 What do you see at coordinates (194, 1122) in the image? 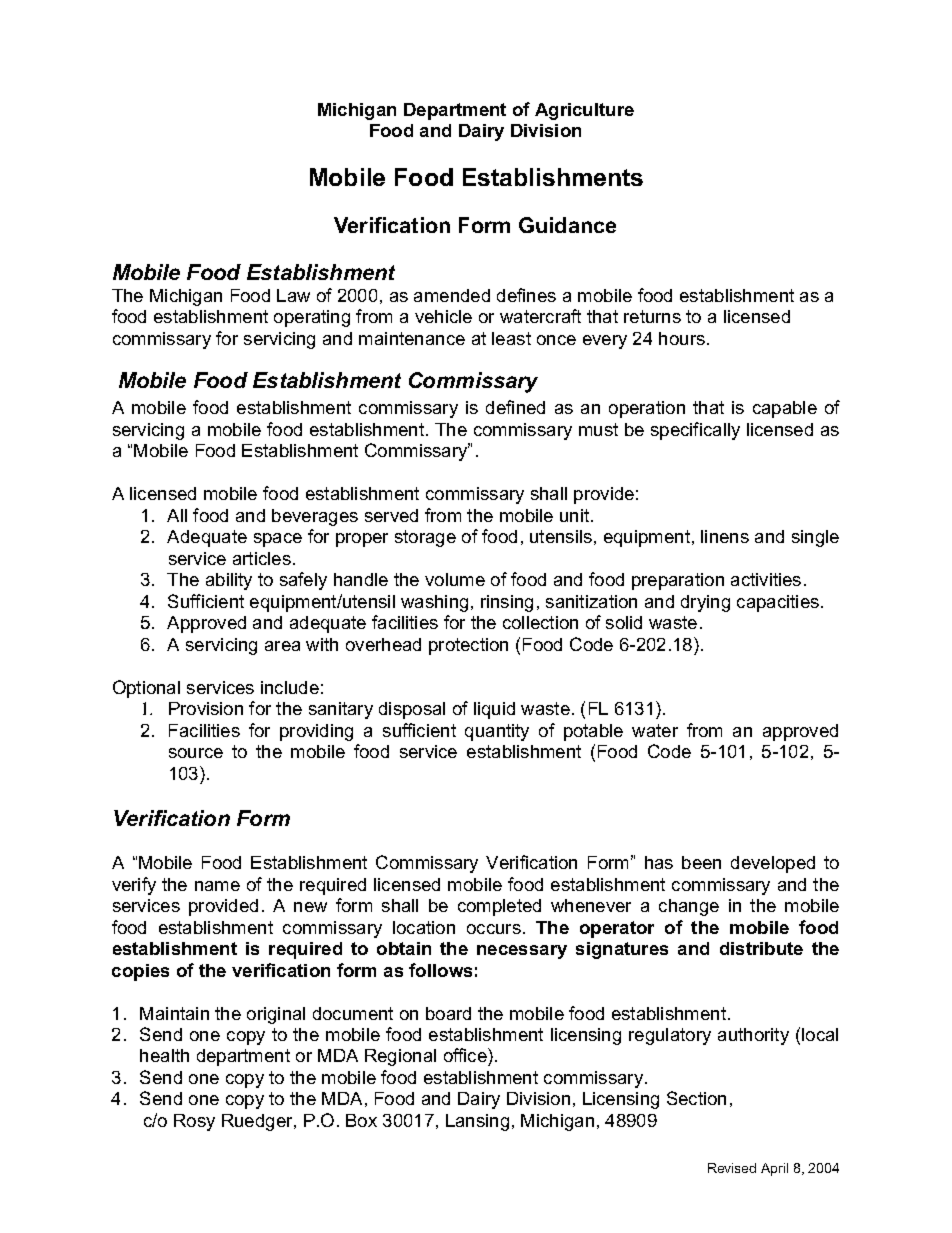
I see `Rosy` at bounding box center [194, 1122].
